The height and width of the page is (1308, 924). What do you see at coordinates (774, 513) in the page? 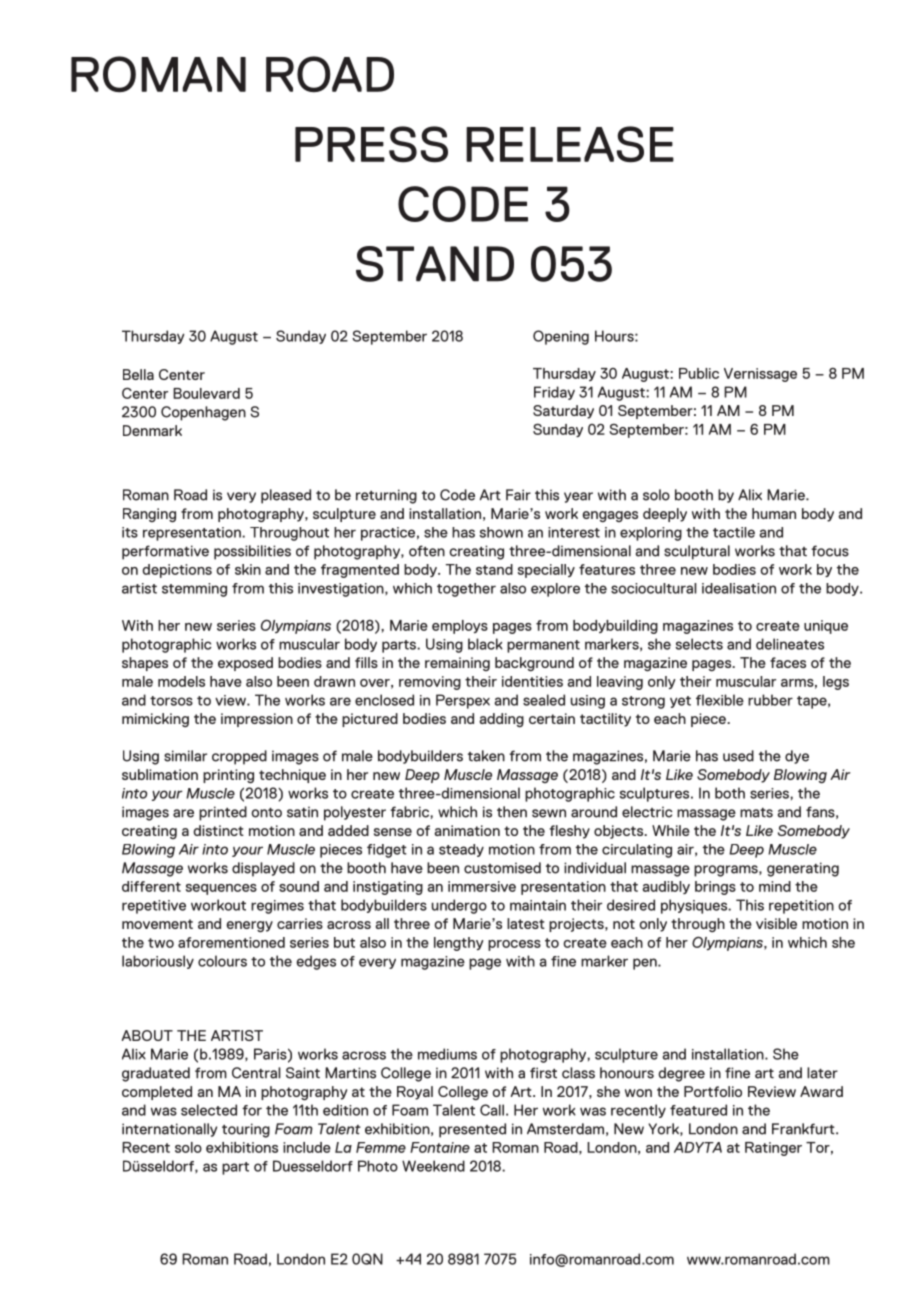
I see `human` at bounding box center [774, 513].
